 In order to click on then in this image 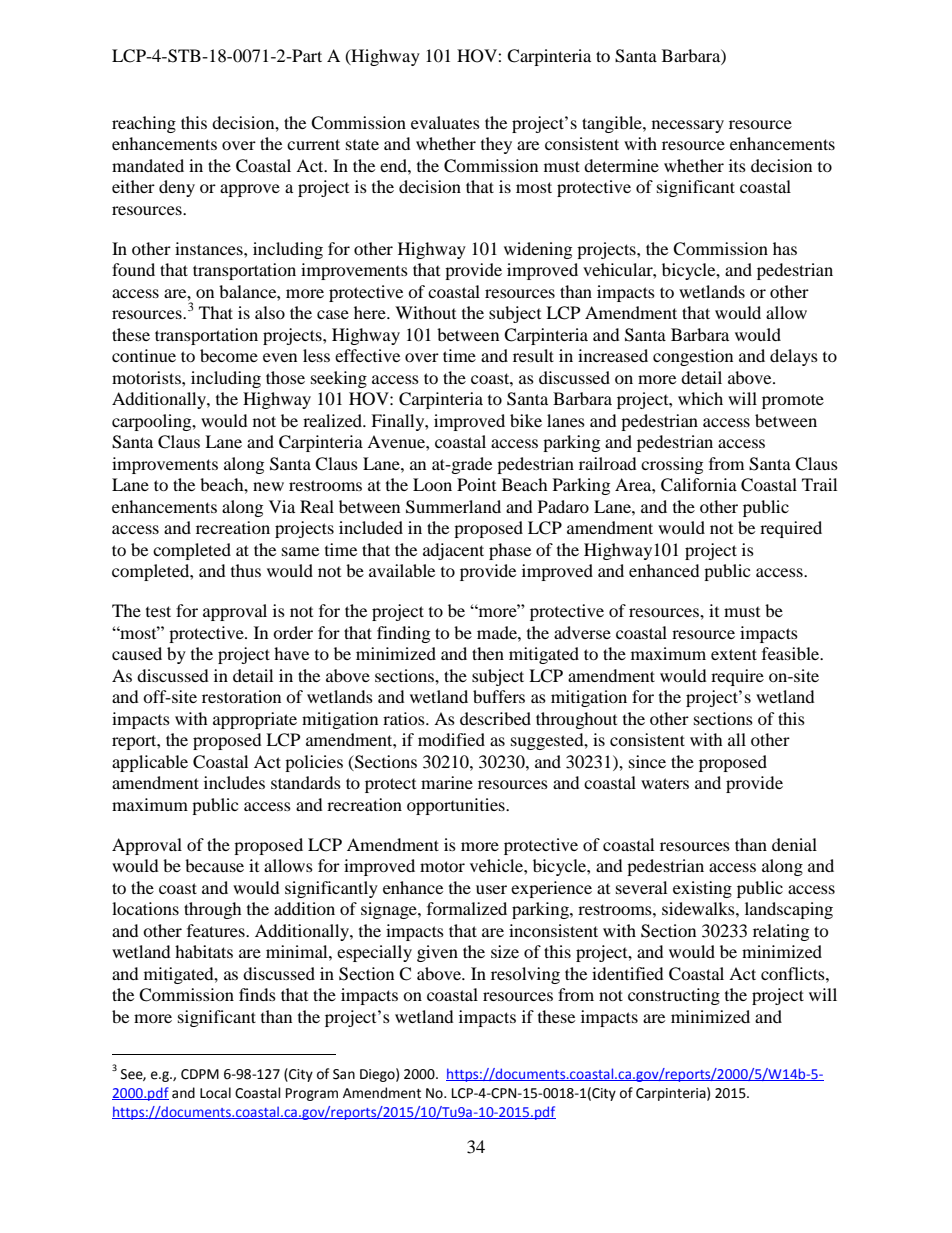, I will do `click(488, 653)`.
